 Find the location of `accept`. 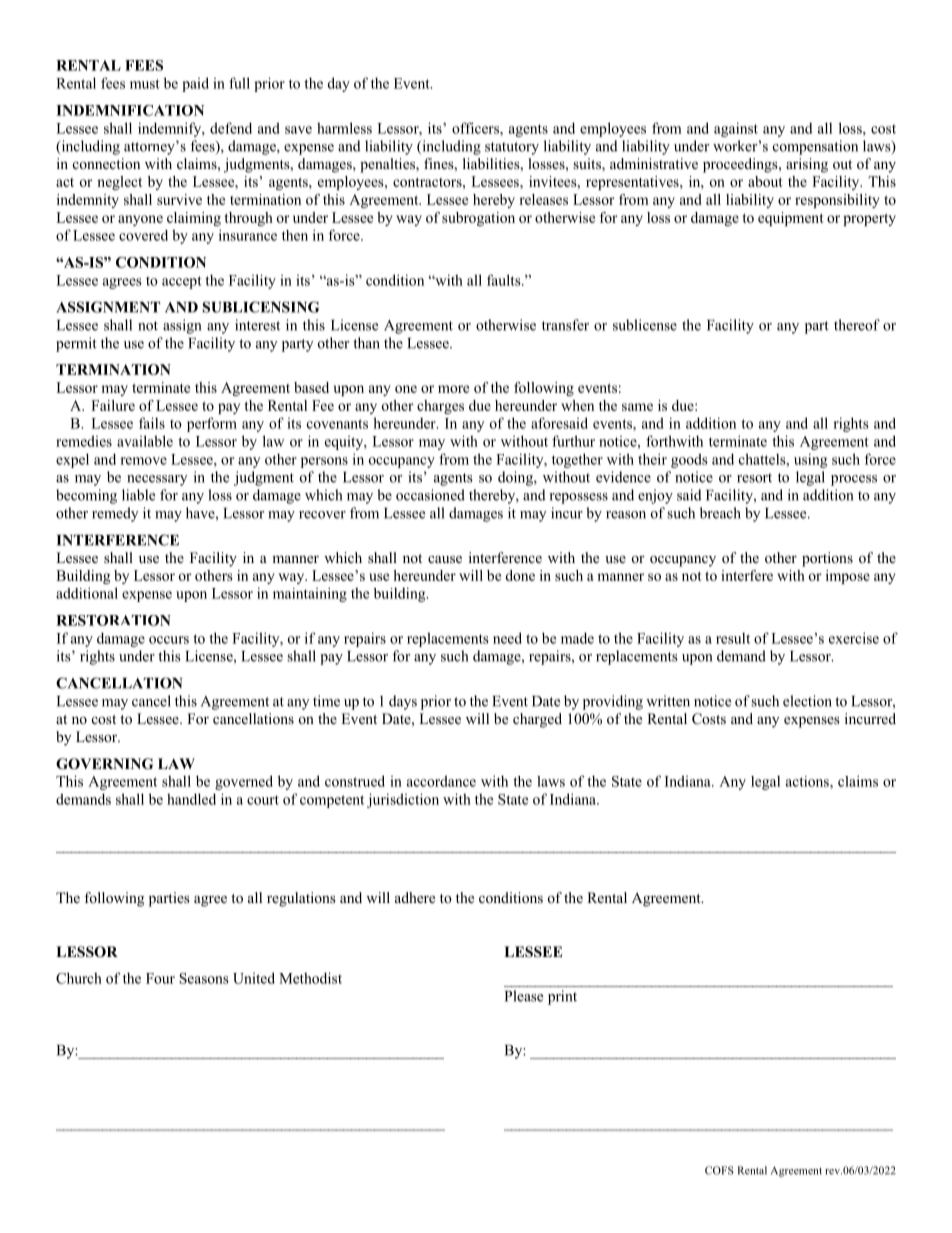

accept is located at coordinates (182, 282).
